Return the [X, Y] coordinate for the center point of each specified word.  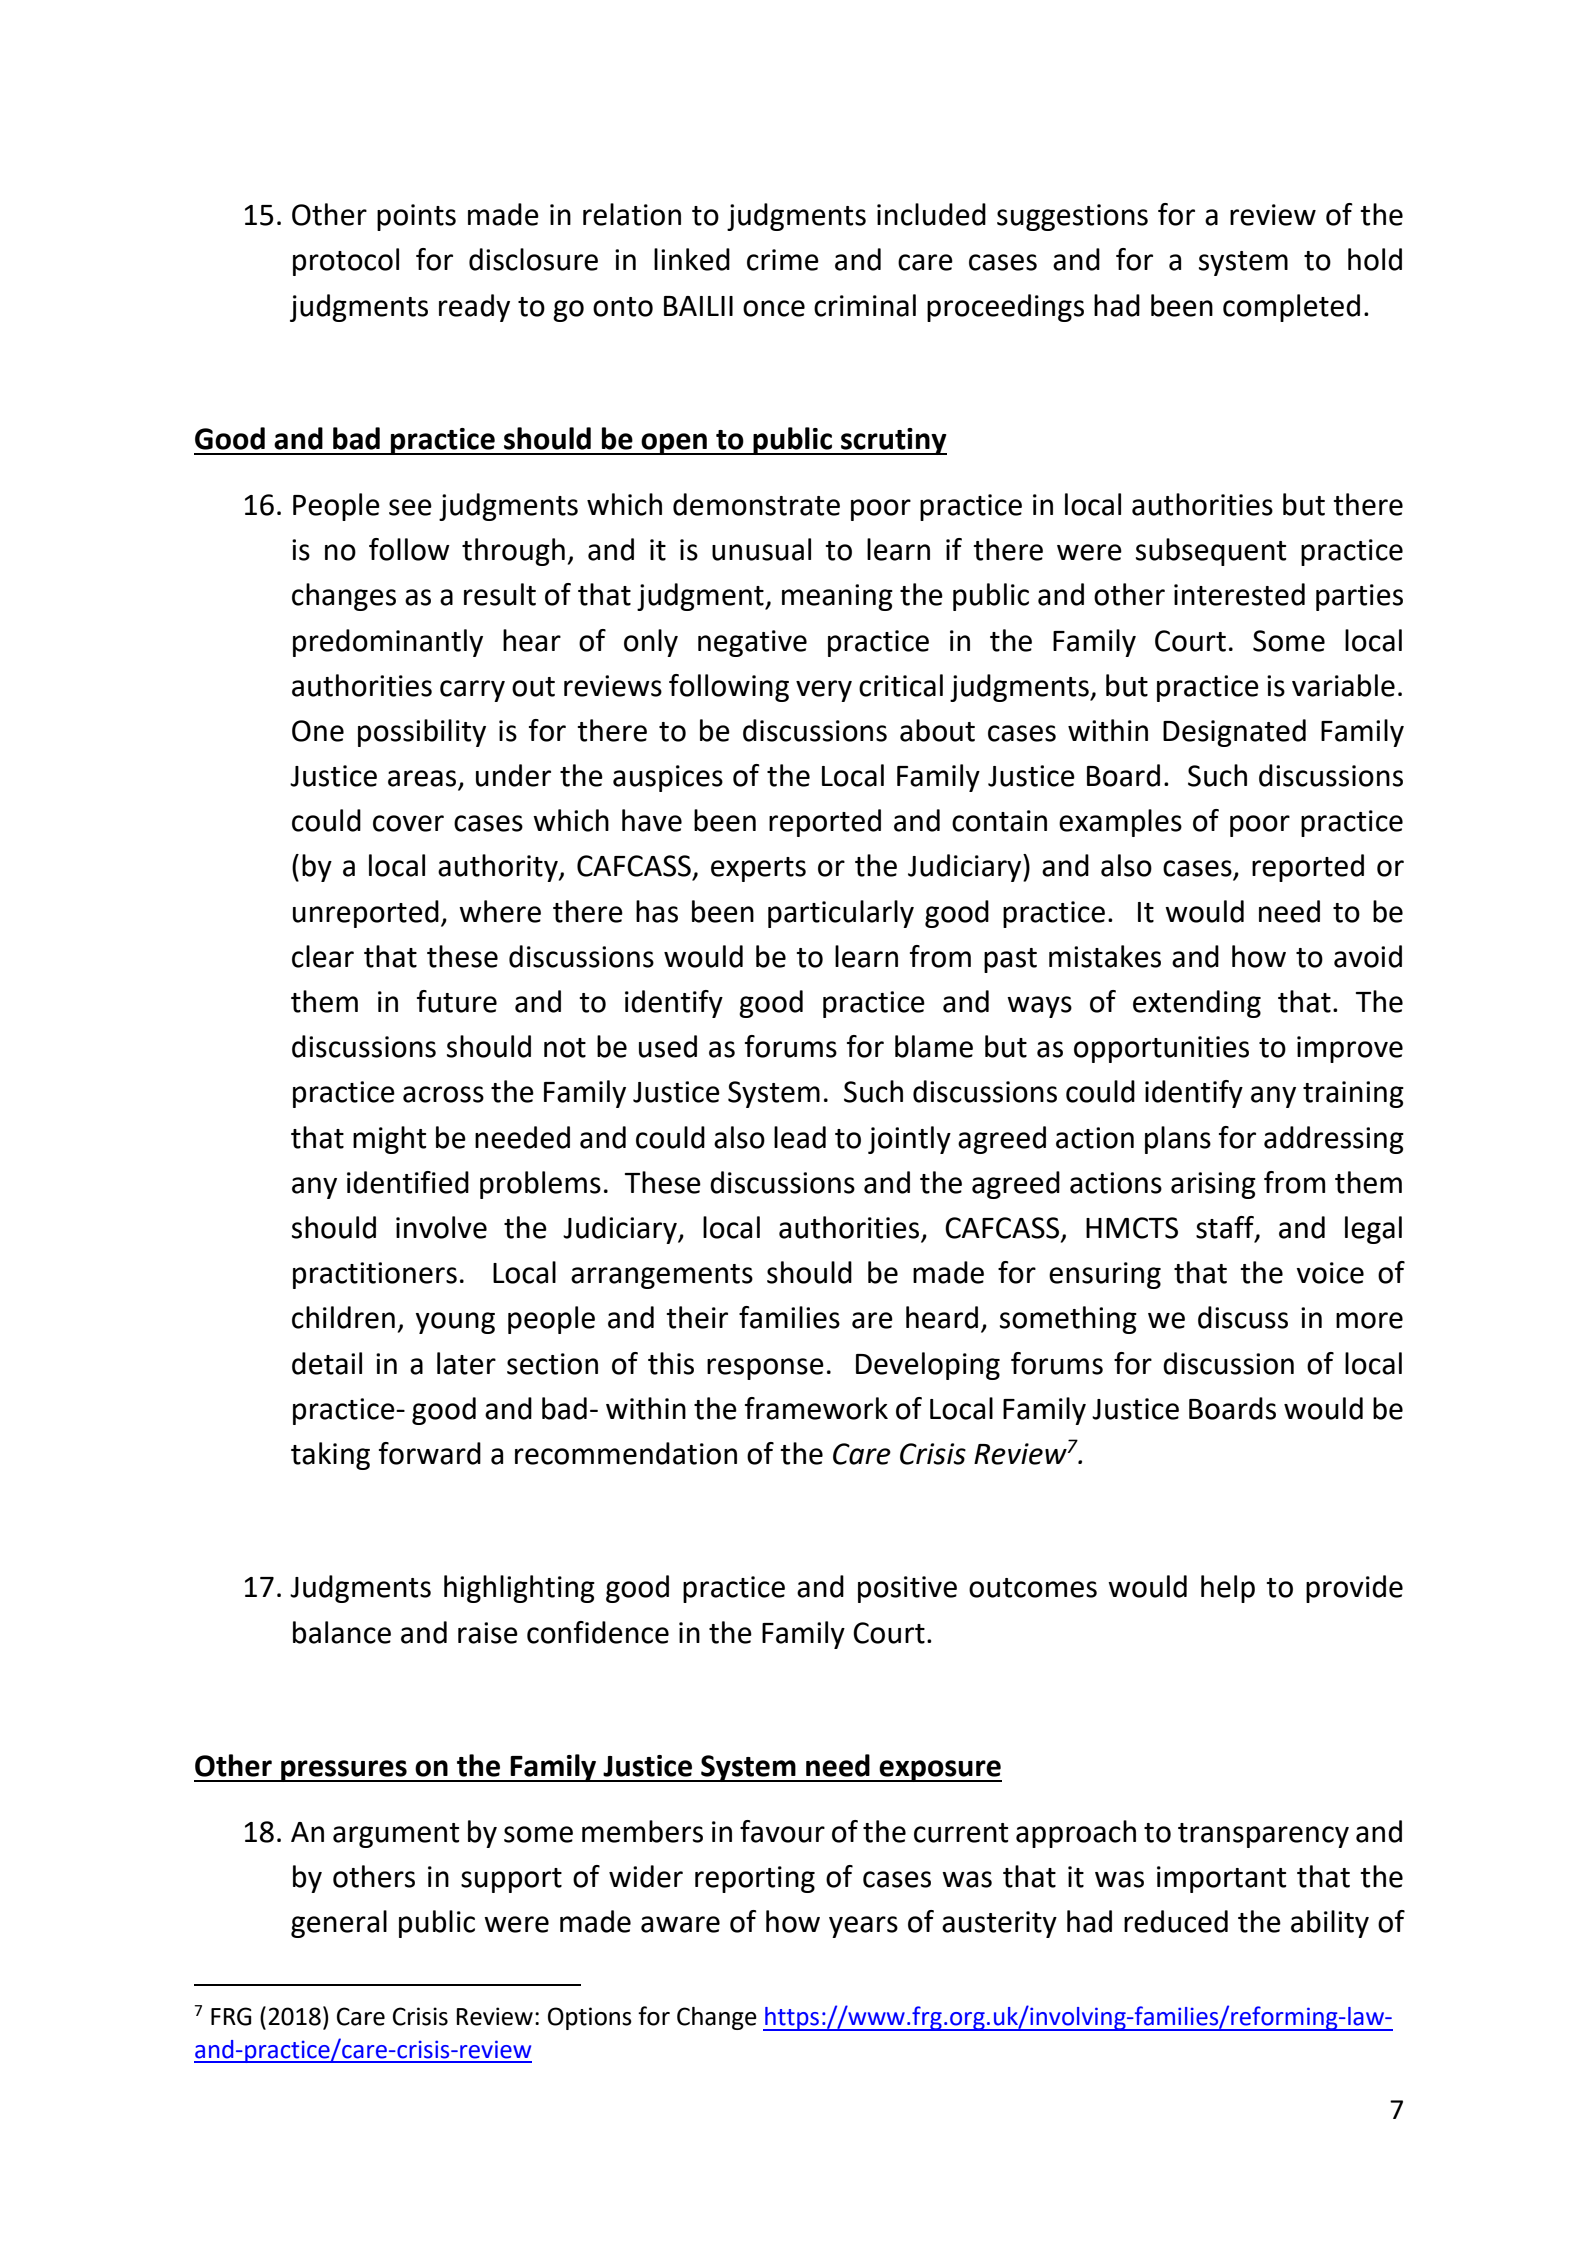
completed [1291, 308]
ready [474, 308]
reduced [1176, 1921]
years [863, 1927]
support [511, 1880]
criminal [865, 305]
